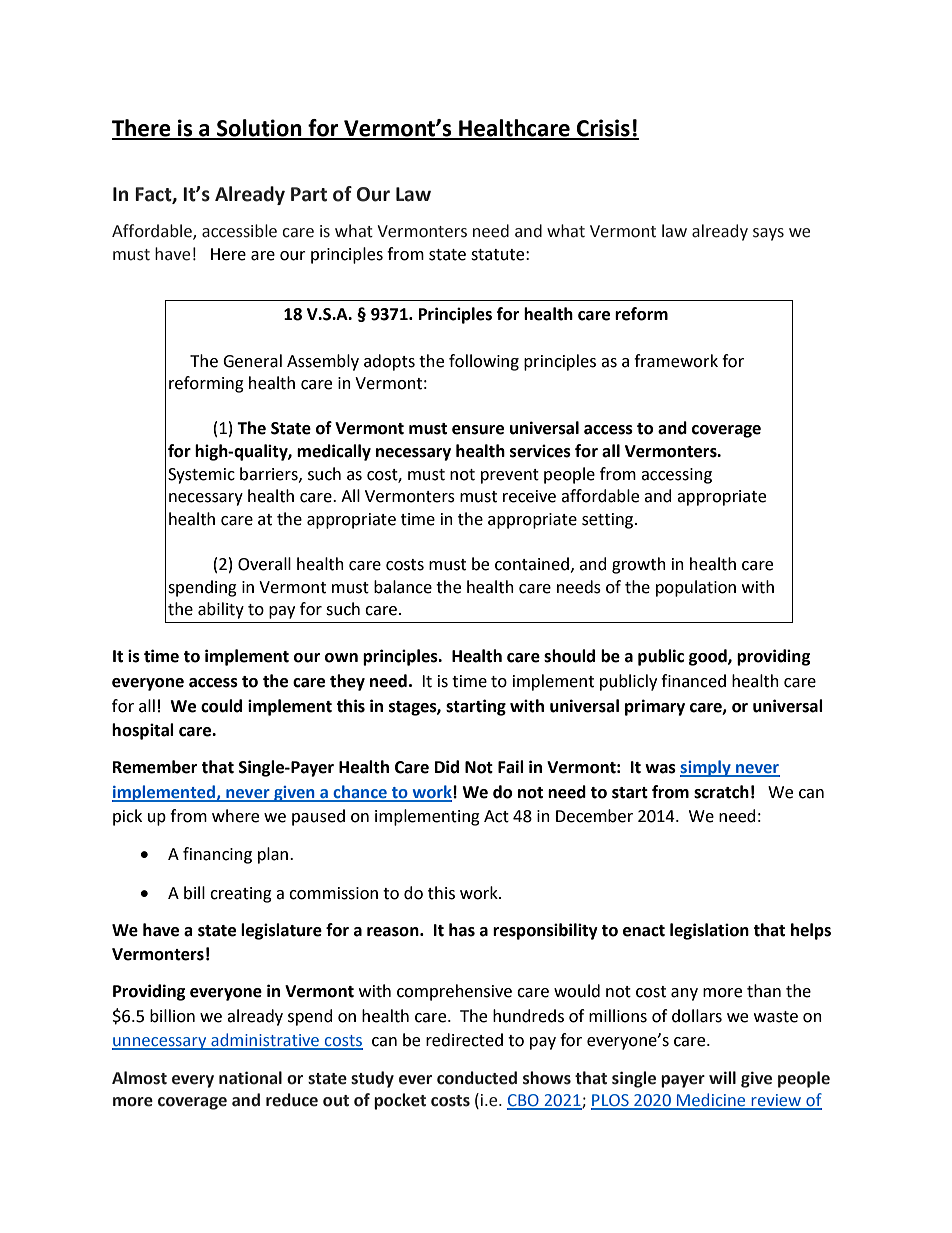  What do you see at coordinates (768, 234) in the screenshot?
I see `says` at bounding box center [768, 234].
